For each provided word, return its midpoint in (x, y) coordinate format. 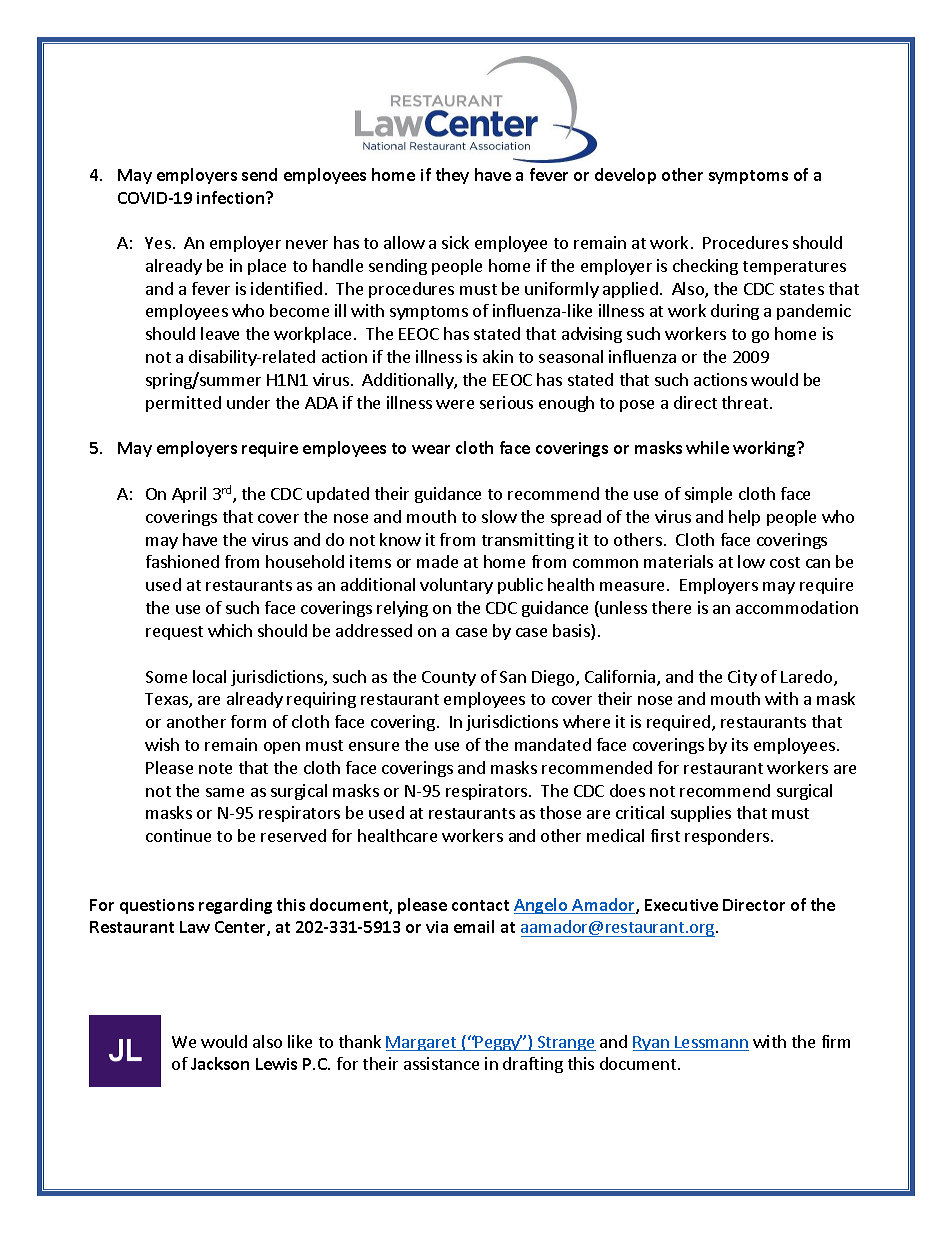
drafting (533, 1065)
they (452, 176)
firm (836, 1041)
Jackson (220, 1063)
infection (232, 197)
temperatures (794, 268)
